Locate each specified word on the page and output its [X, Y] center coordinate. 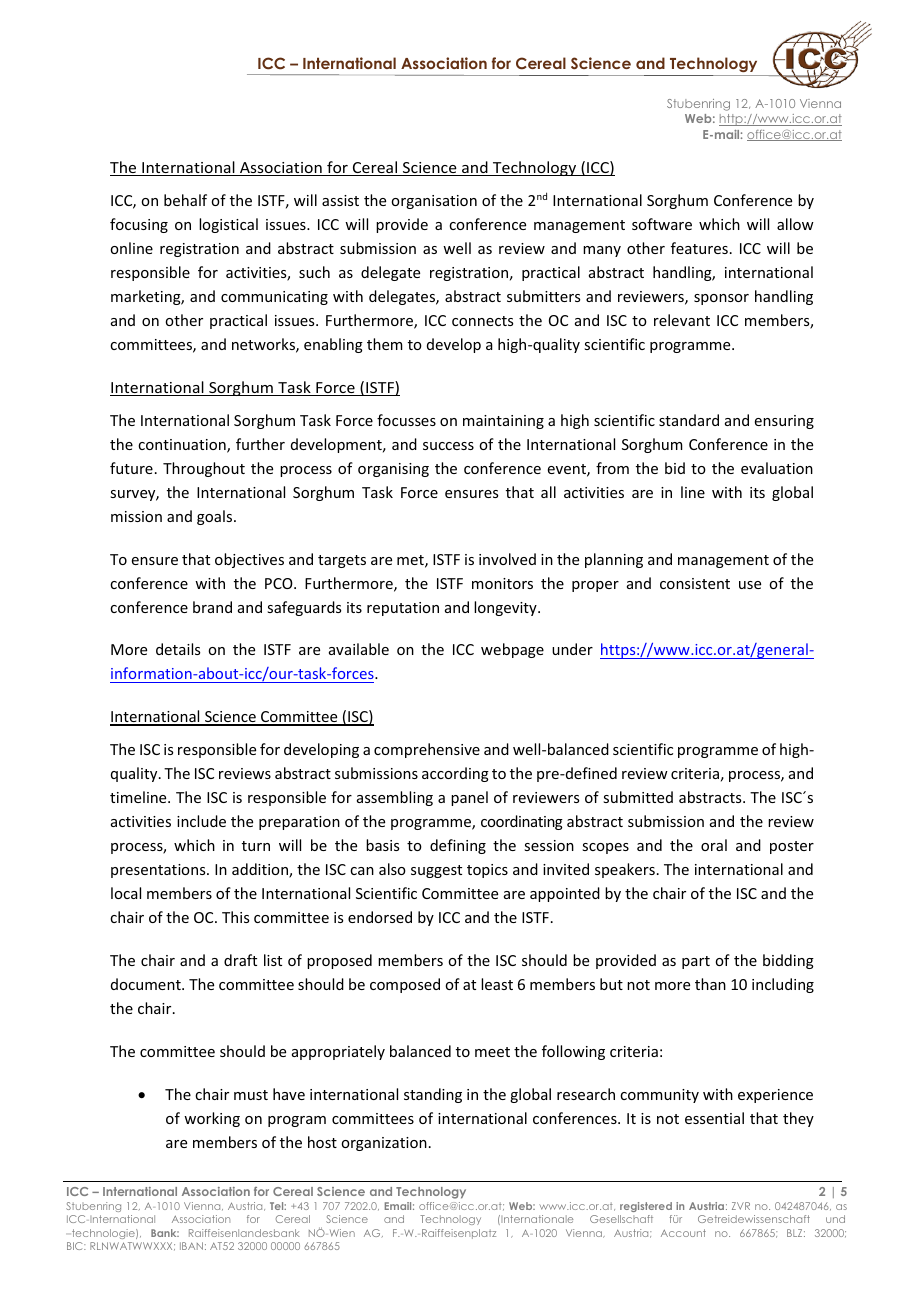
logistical [228, 225]
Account [683, 1233]
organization [384, 1144]
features [699, 248]
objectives [249, 560]
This [235, 917]
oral [714, 845]
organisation [434, 202]
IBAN [191, 1246]
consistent [695, 583]
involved [507, 559]
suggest [436, 871]
